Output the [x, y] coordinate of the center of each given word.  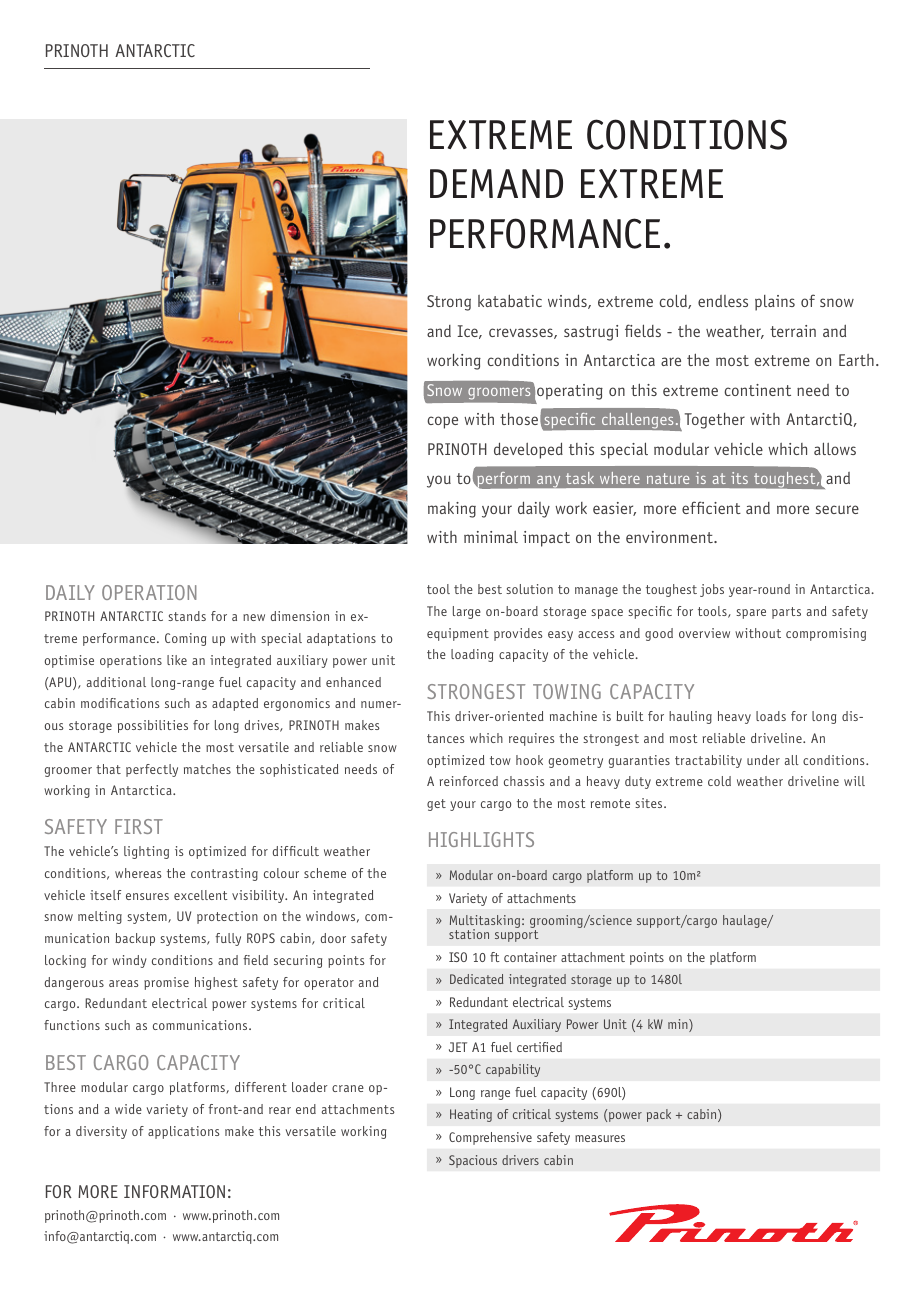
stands [187, 616]
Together [715, 421]
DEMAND [496, 183]
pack [659, 1115]
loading [472, 655]
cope [442, 422]
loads [771, 716]
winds [568, 301]
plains [775, 303]
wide [128, 1109]
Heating [471, 1115]
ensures [147, 896]
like [177, 660]
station [469, 934]
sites [650, 803]
